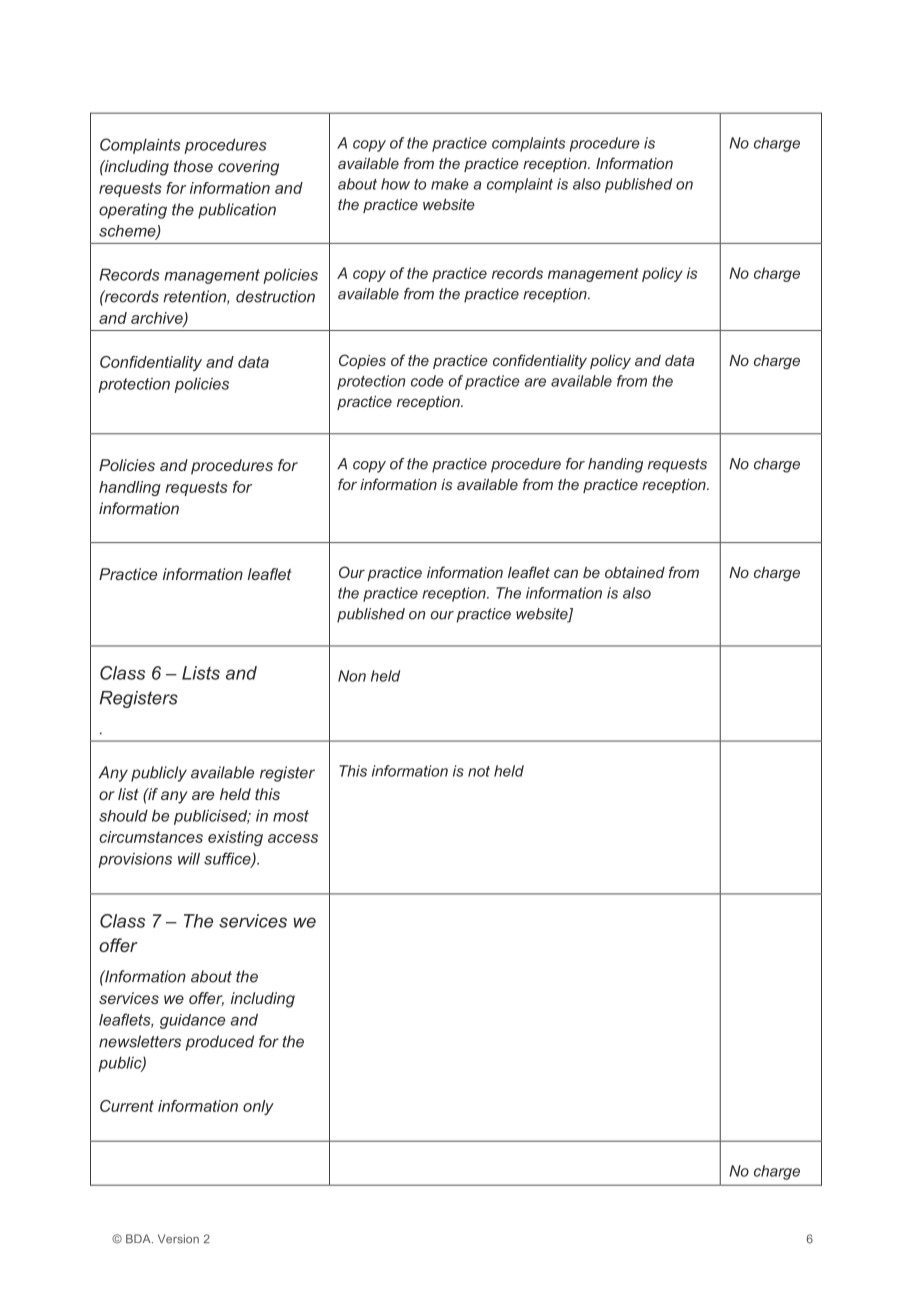 This screenshot has height=1308, width=924. Describe the element at coordinates (193, 166) in the screenshot. I see `those` at that location.
